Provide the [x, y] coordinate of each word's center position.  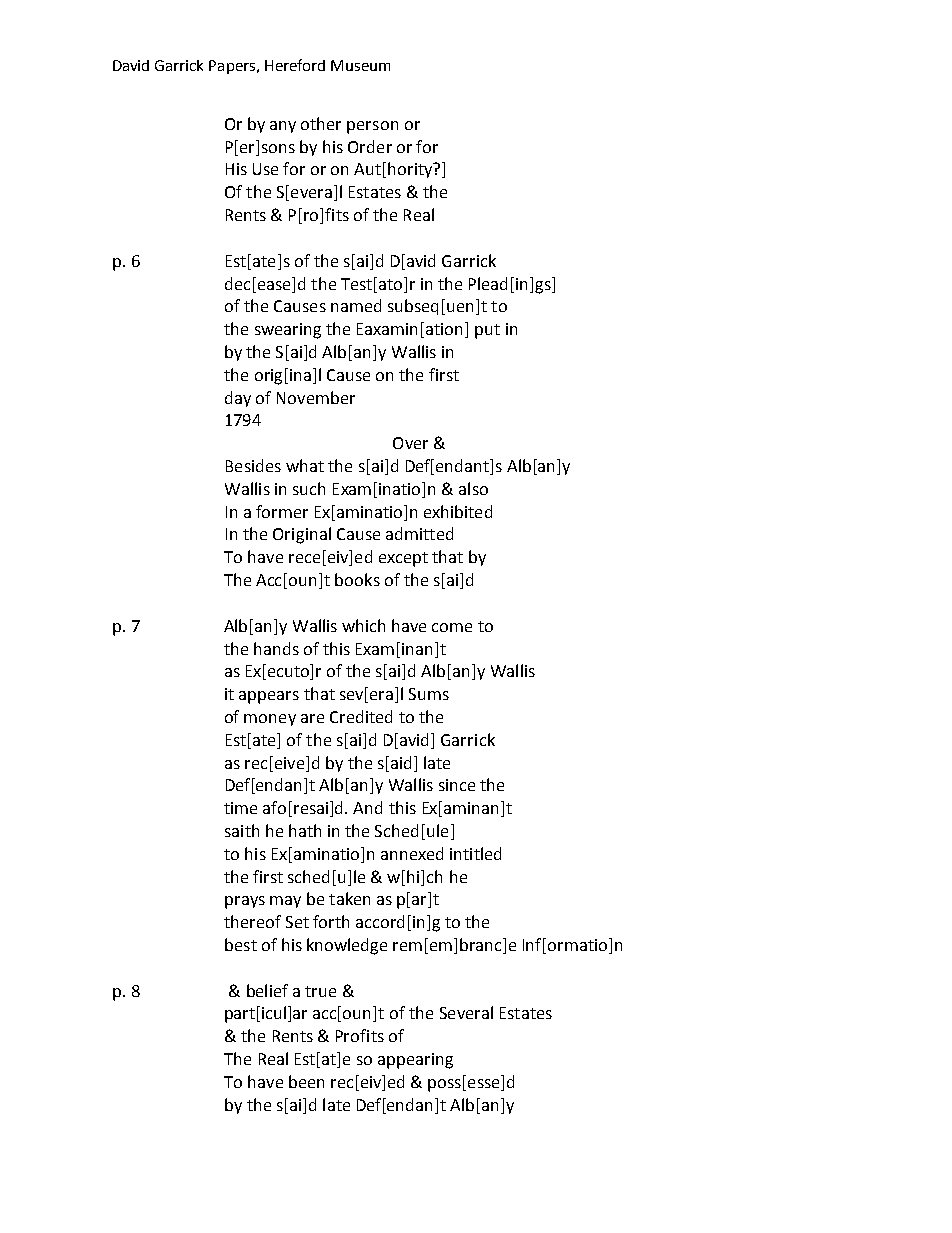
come [452, 627]
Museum [360, 65]
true [320, 991]
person [372, 127]
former [282, 511]
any [283, 127]
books [357, 579]
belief [267, 990]
